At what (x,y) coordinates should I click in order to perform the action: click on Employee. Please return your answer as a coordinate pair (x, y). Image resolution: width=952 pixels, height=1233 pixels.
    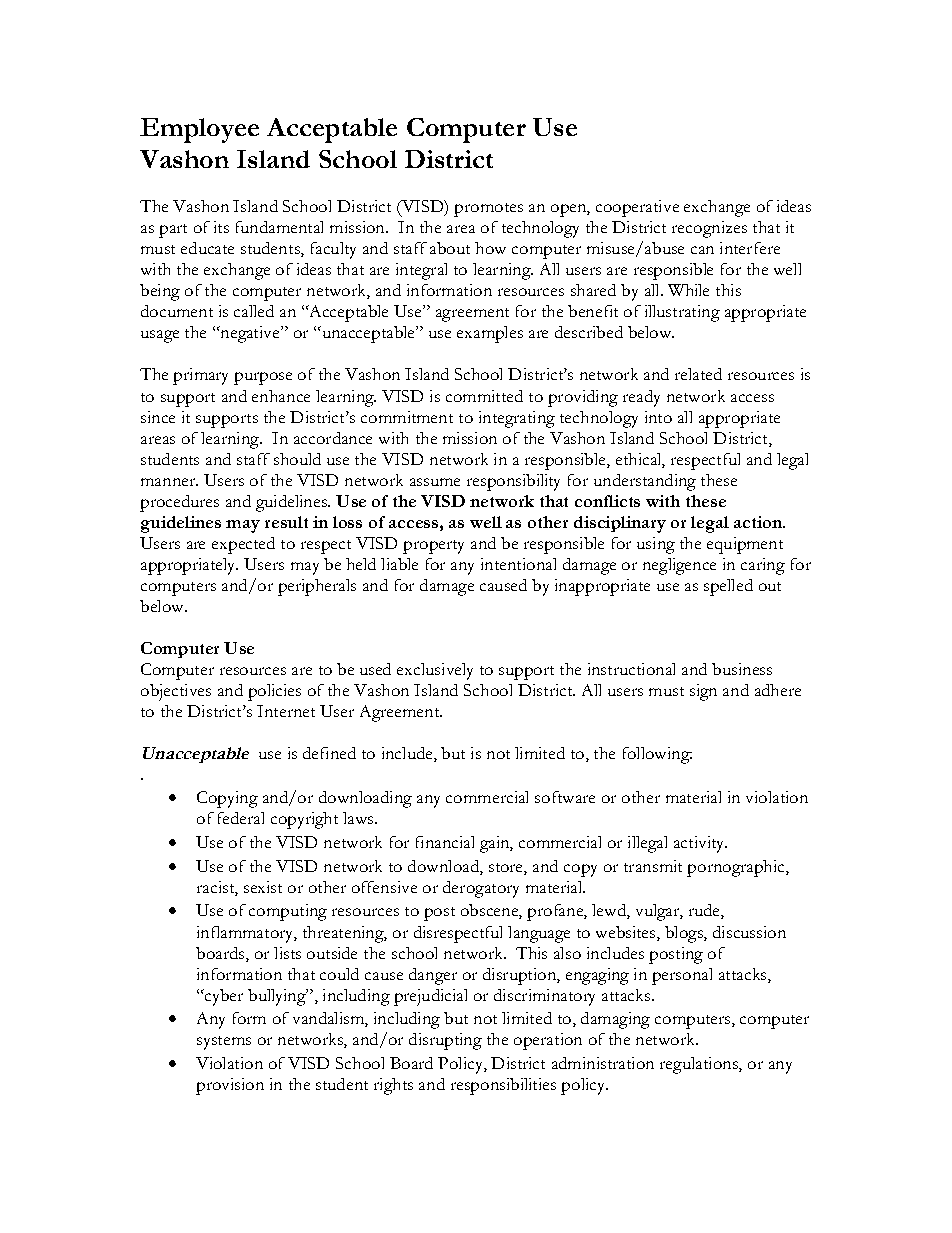
    Looking at the image, I should click on (199, 130).
